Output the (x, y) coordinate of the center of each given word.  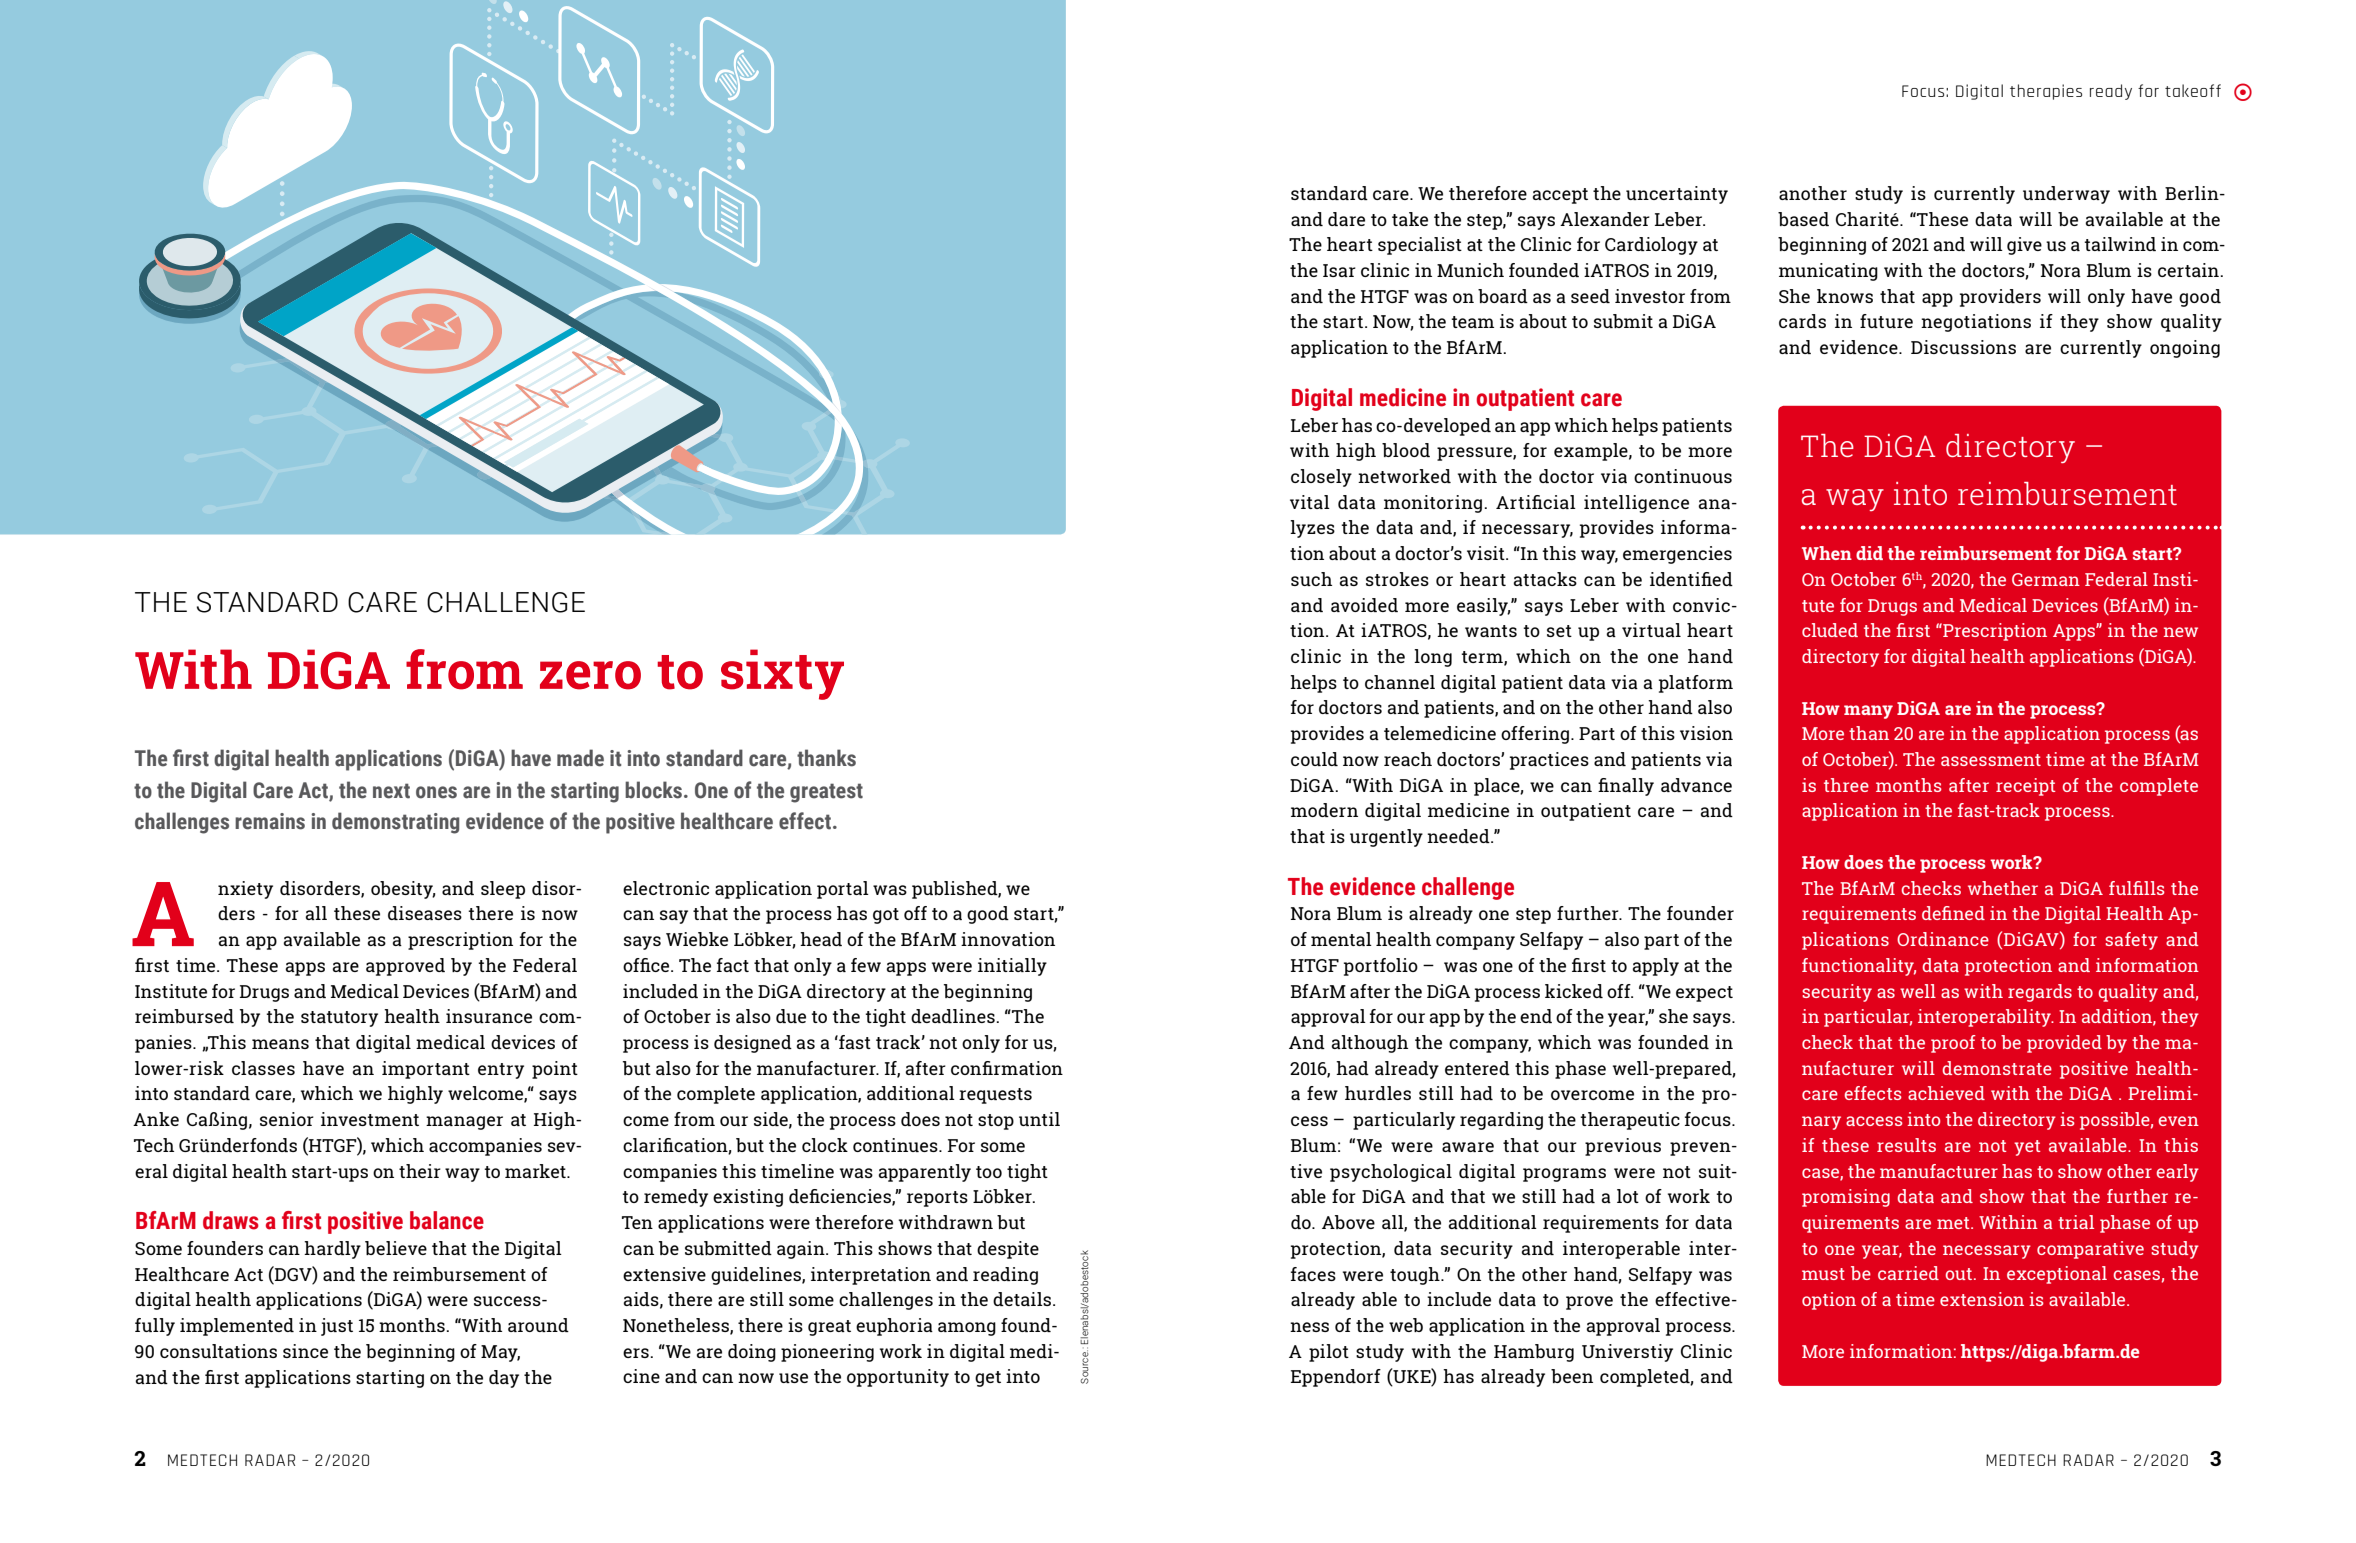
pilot (1329, 1353)
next (391, 791)
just (337, 1327)
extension (1982, 1299)
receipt (2026, 787)
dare (1346, 219)
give (2024, 246)
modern (1324, 810)
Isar (1339, 270)
